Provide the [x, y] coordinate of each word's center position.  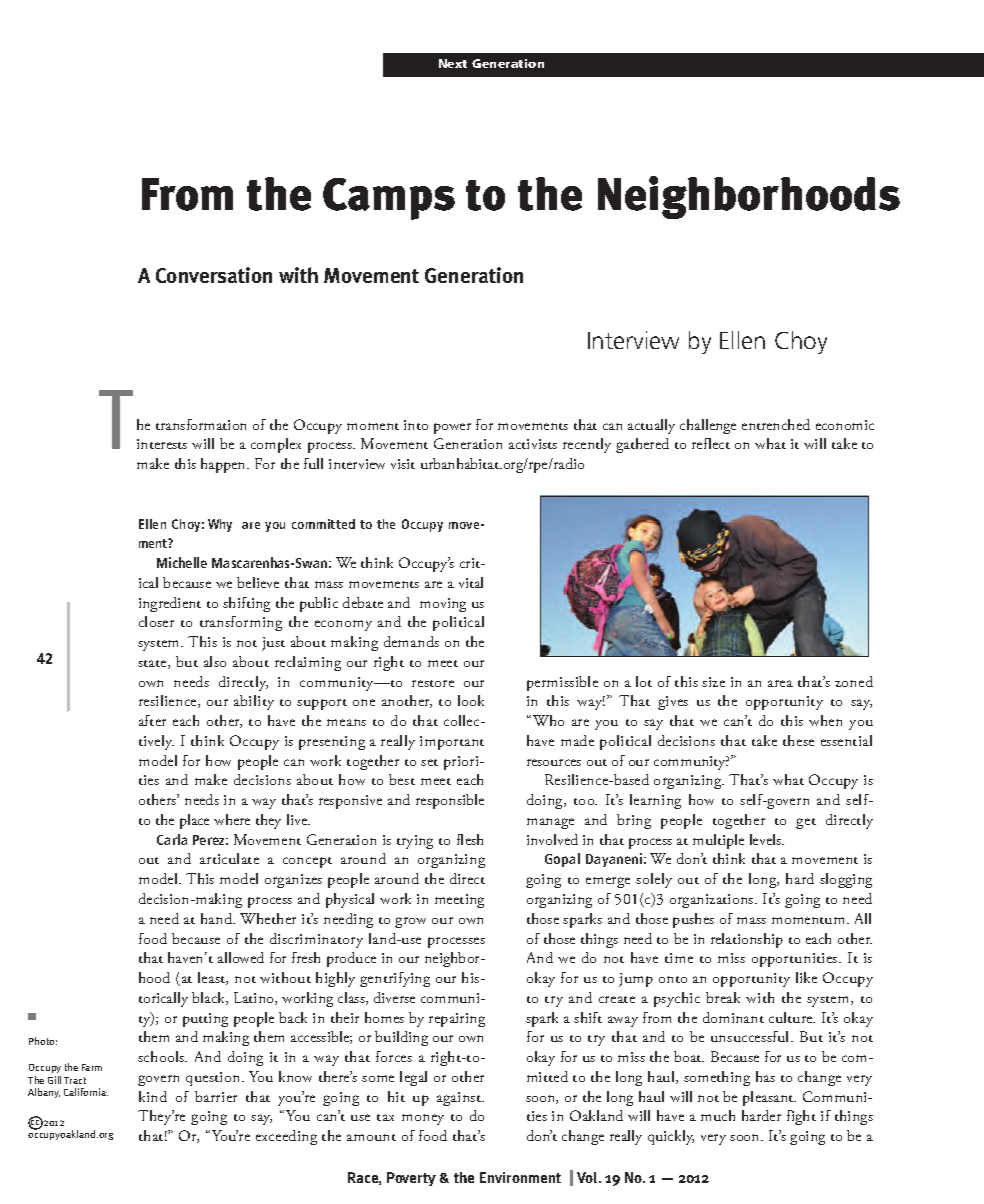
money [423, 1119]
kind [153, 1096]
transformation [201, 424]
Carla [172, 839]
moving [443, 605]
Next [453, 63]
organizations [713, 901]
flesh [470, 839]
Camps [389, 199]
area [780, 683]
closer [156, 621]
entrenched [776, 424]
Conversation [214, 275]
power [452, 428]
